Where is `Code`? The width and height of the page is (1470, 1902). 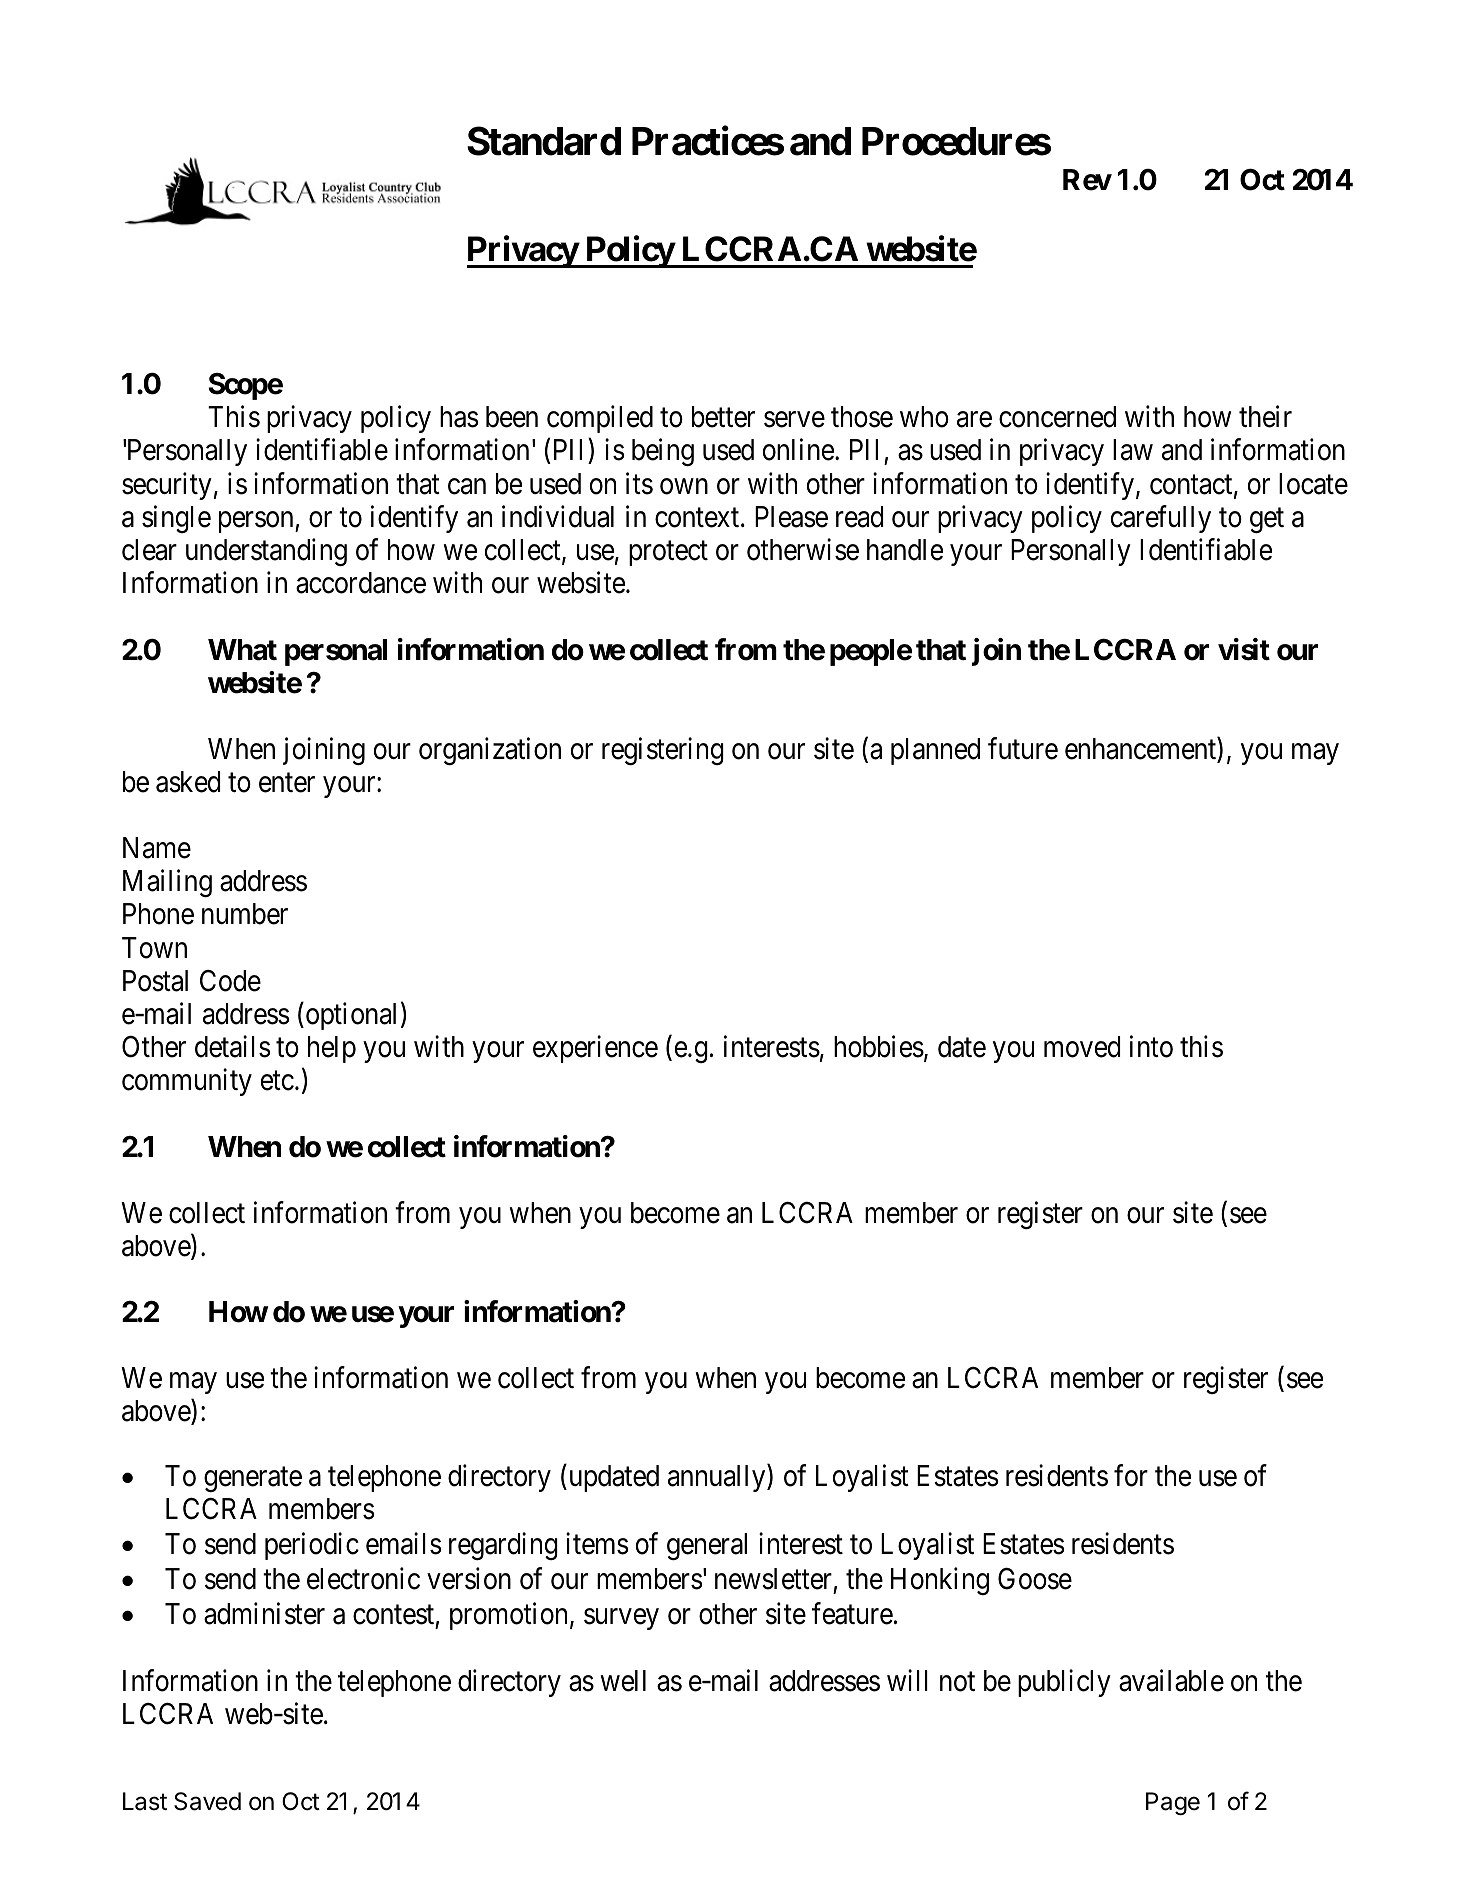 Code is located at coordinates (230, 981).
